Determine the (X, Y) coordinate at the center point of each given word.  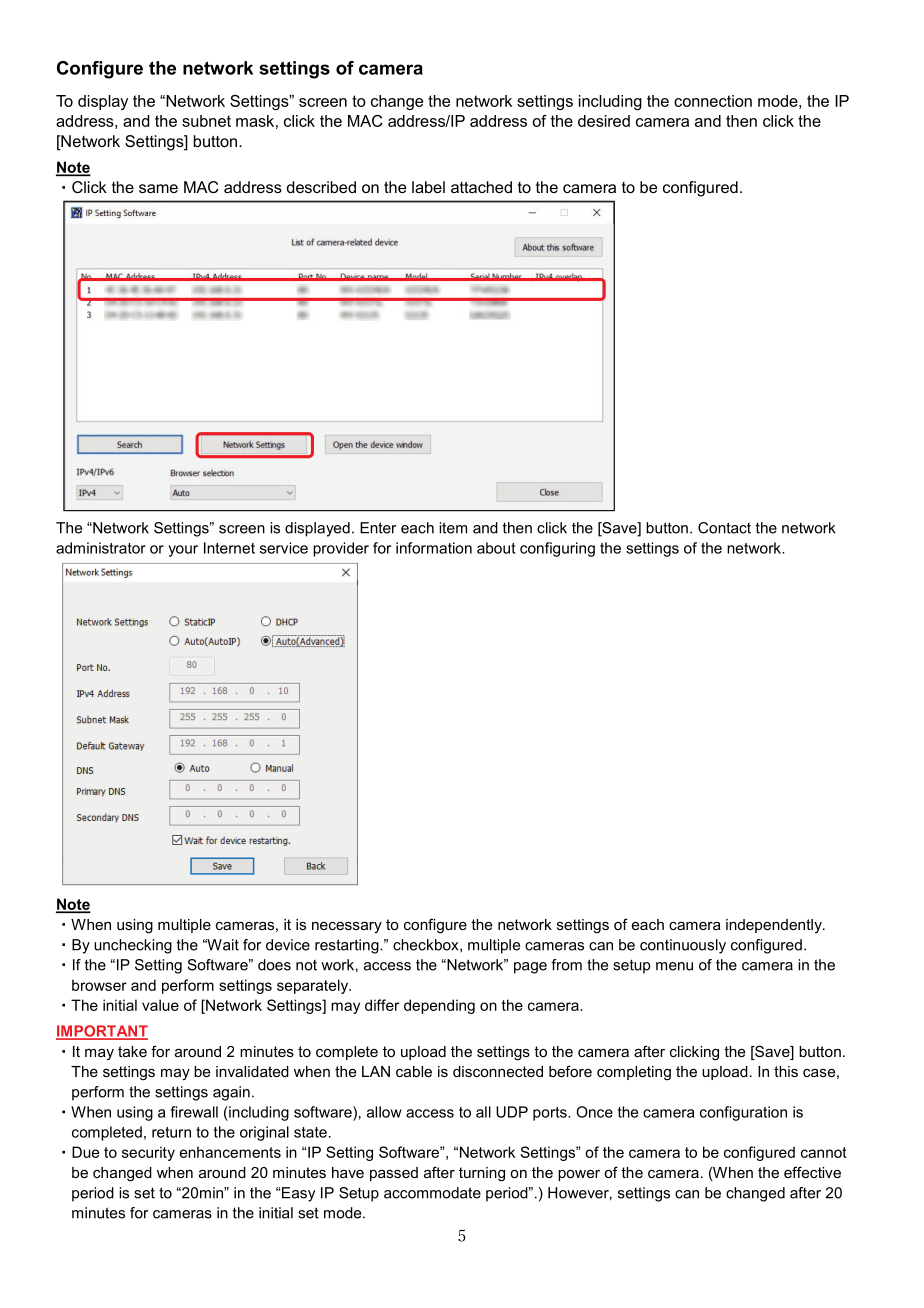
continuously (683, 946)
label (428, 187)
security (148, 1153)
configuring (557, 549)
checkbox (427, 945)
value (160, 1005)
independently (775, 926)
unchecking (133, 946)
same (158, 188)
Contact (724, 528)
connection (713, 101)
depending (439, 1006)
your (183, 551)
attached (481, 187)
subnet (206, 121)
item (453, 528)
